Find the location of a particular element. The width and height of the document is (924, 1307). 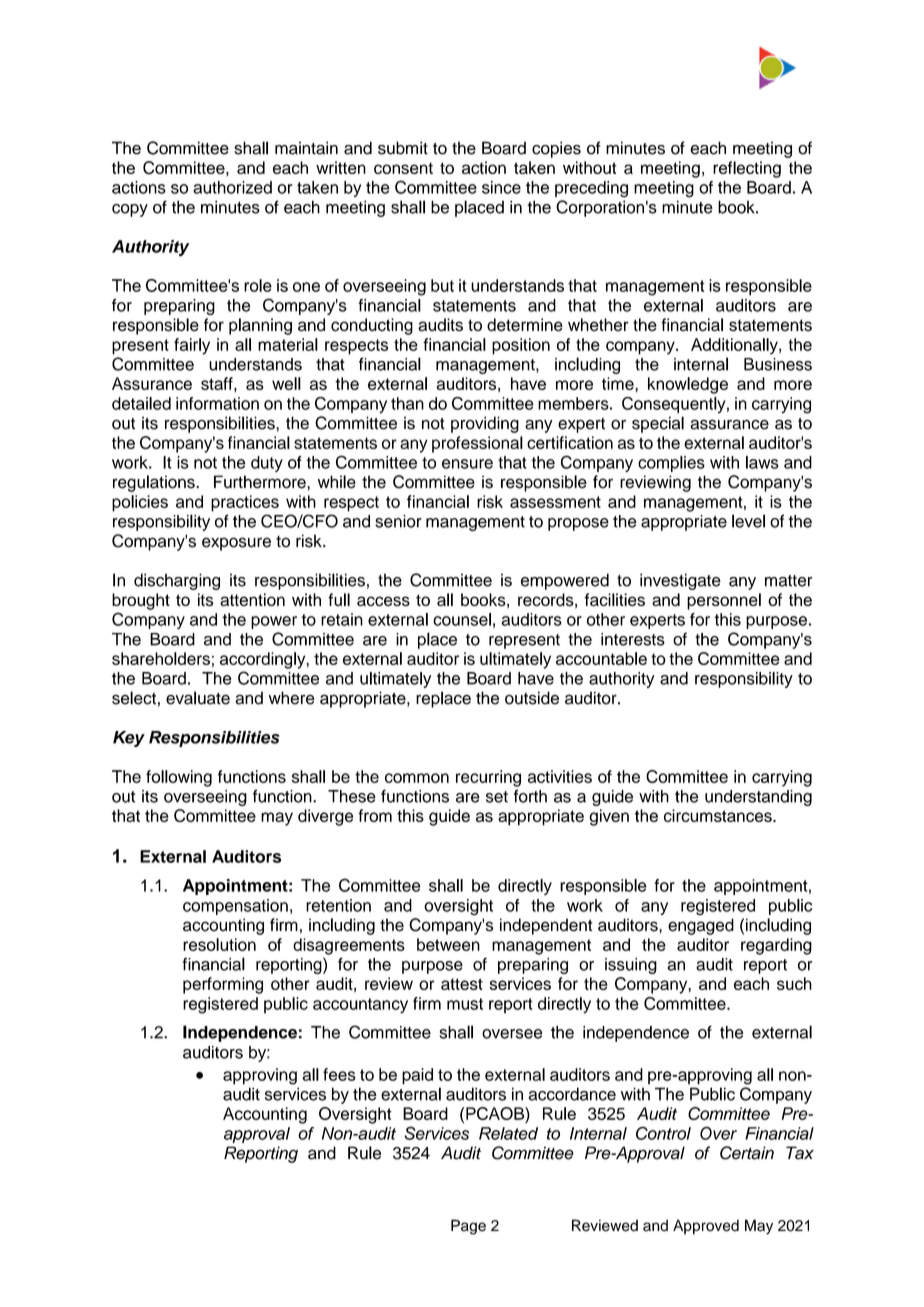

Page is located at coordinates (468, 1227).
